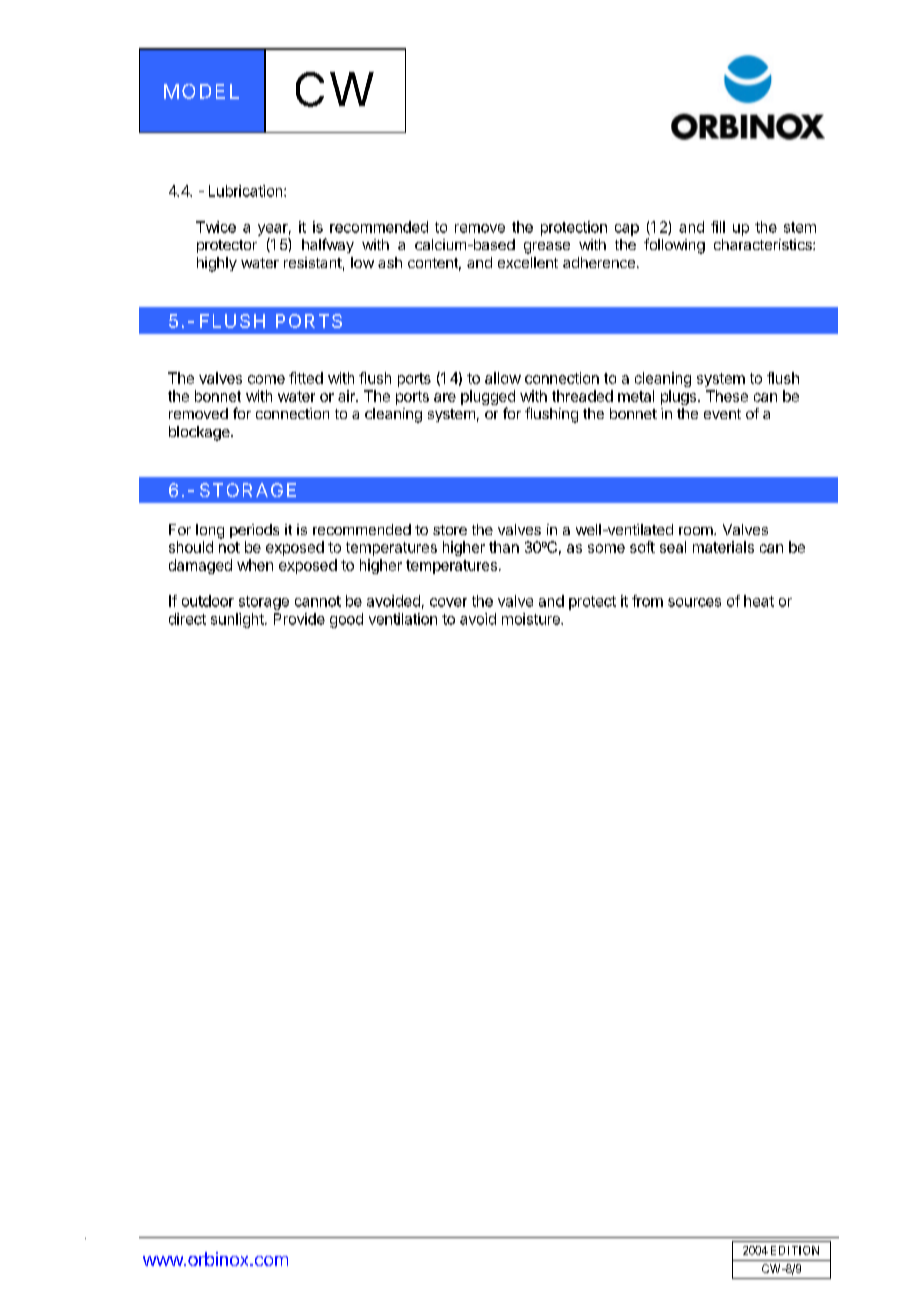 The width and height of the image is (924, 1308). What do you see at coordinates (547, 248) in the image?
I see `grease` at bounding box center [547, 248].
